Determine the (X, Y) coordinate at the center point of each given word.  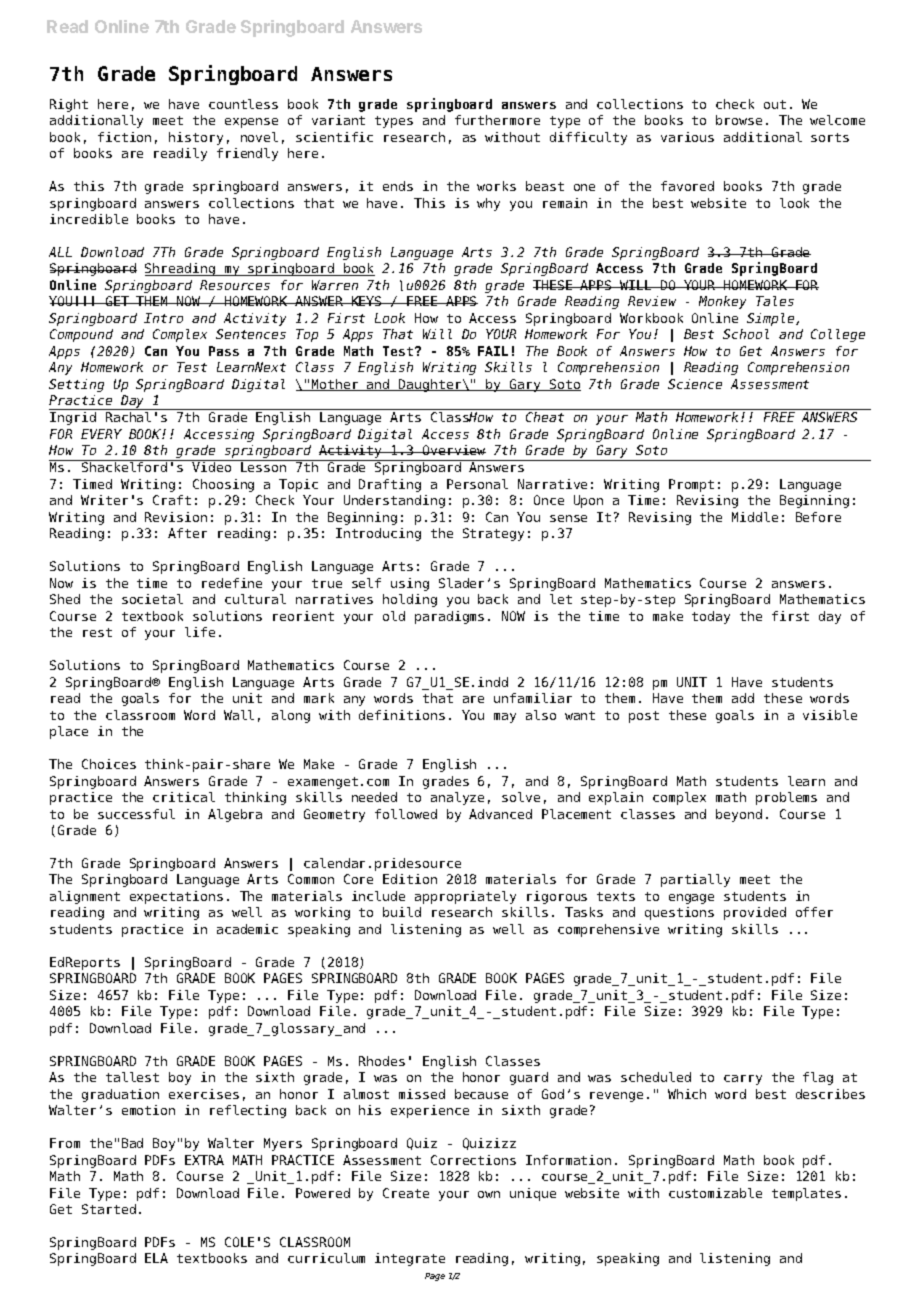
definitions (402, 715)
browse (739, 120)
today (711, 617)
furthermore (497, 120)
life (200, 632)
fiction (124, 137)
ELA (156, 1258)
